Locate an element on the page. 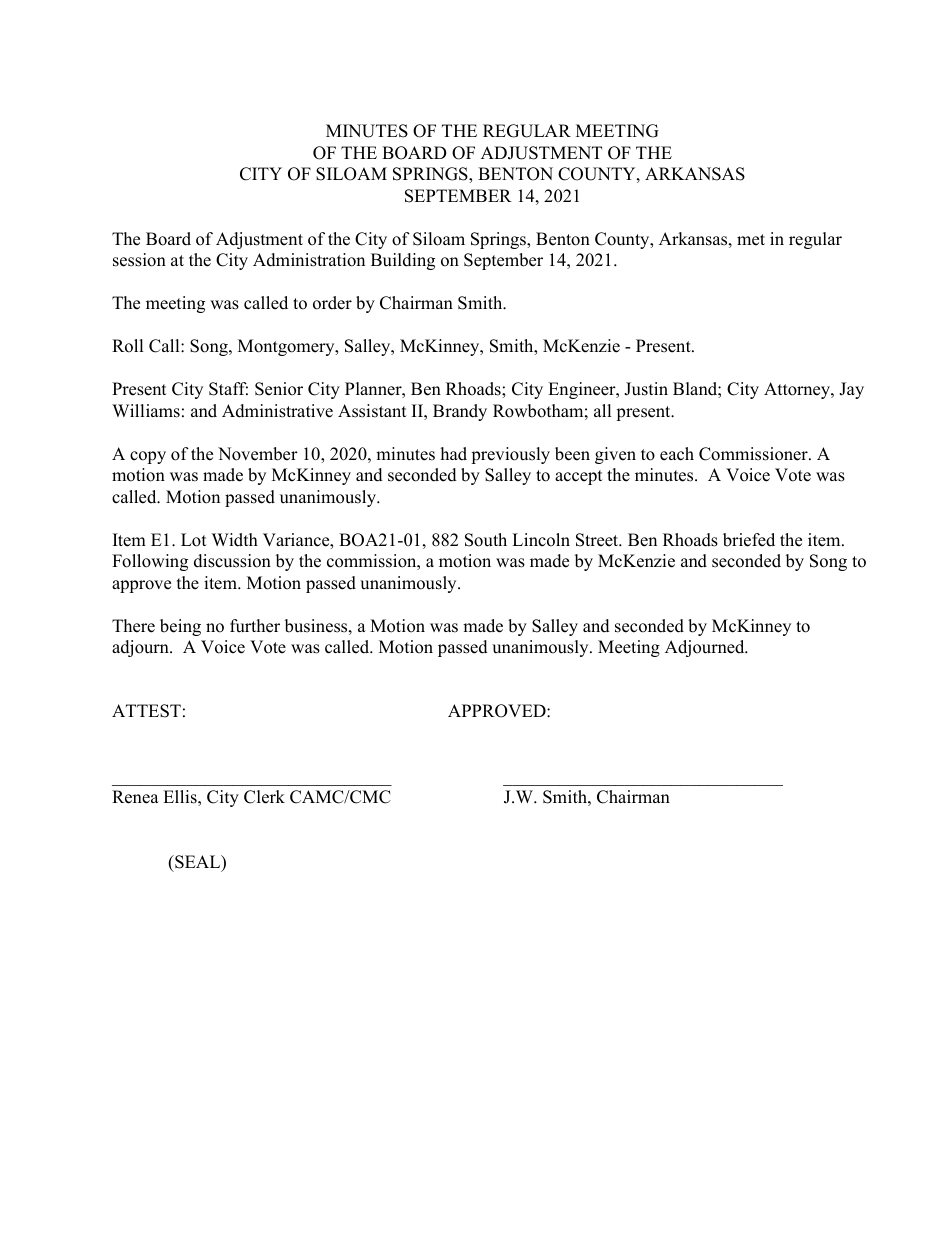 This image has width=952, height=1233. being is located at coordinates (180, 627).
